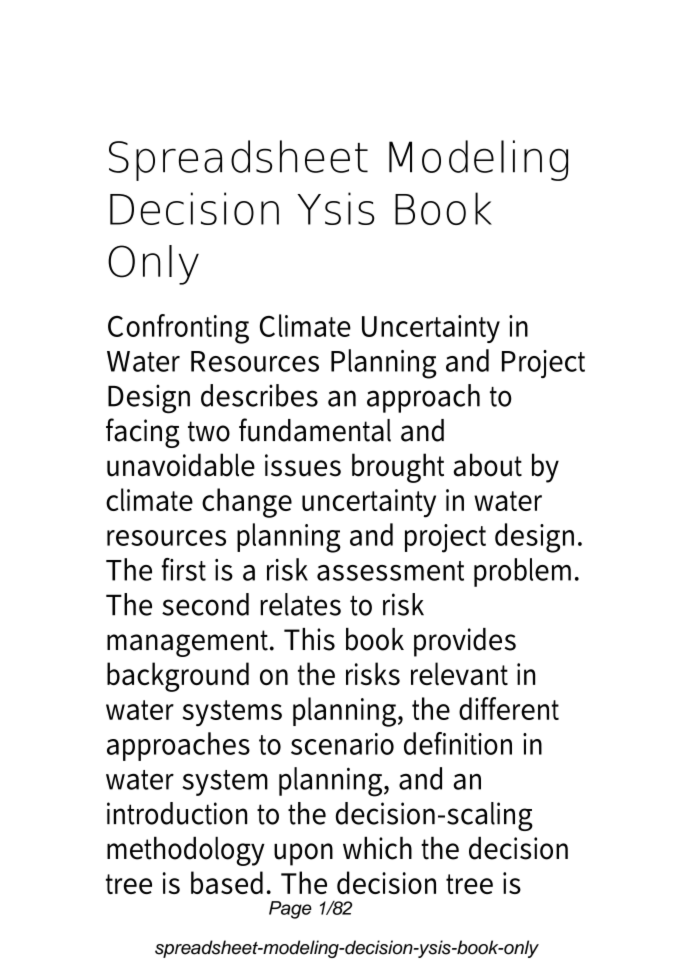 The width and height of the screenshot is (691, 974). I want to click on about, so click(488, 465).
